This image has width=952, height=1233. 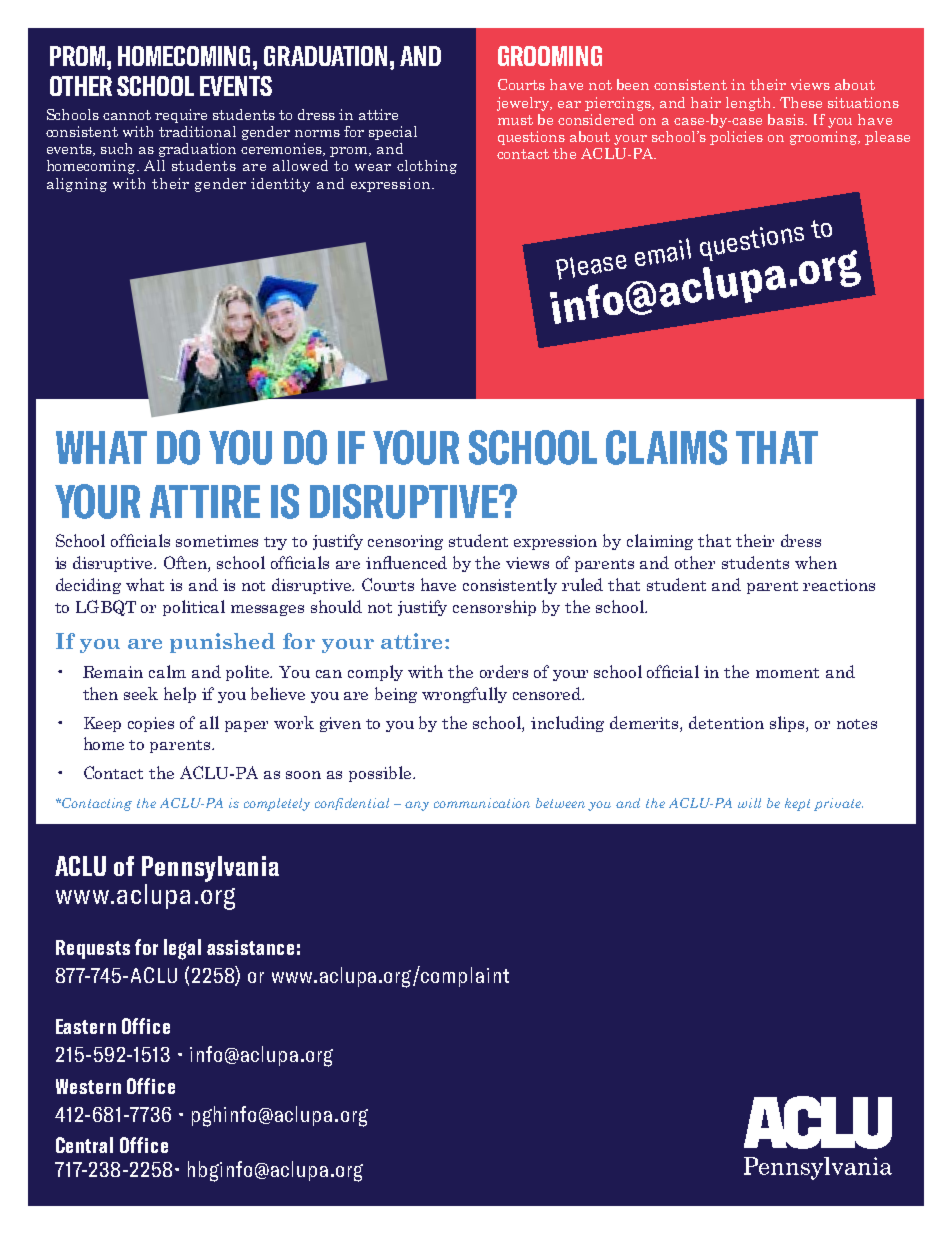 What do you see at coordinates (182, 949) in the image?
I see `legal` at bounding box center [182, 949].
